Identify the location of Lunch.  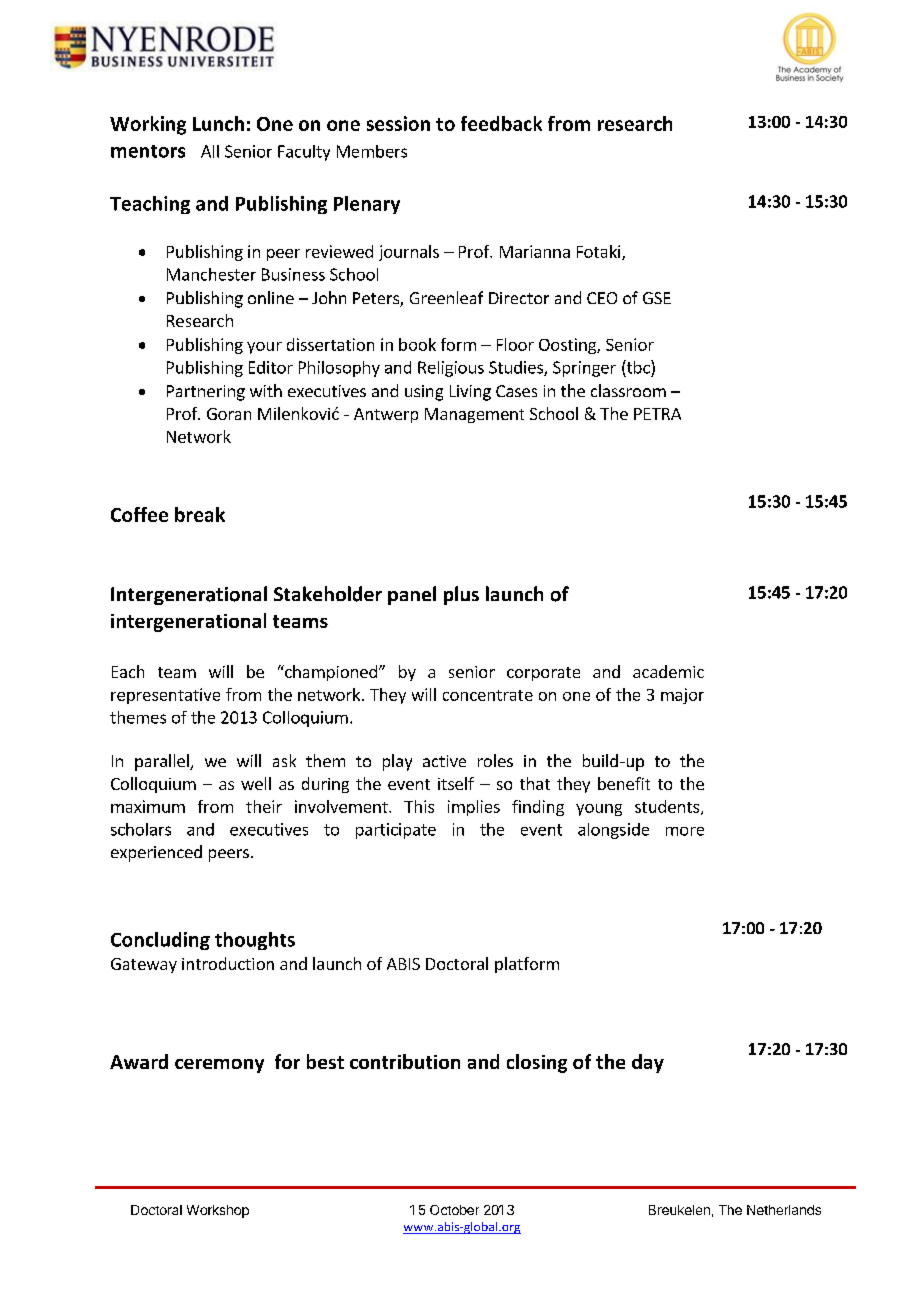
(218, 123).
